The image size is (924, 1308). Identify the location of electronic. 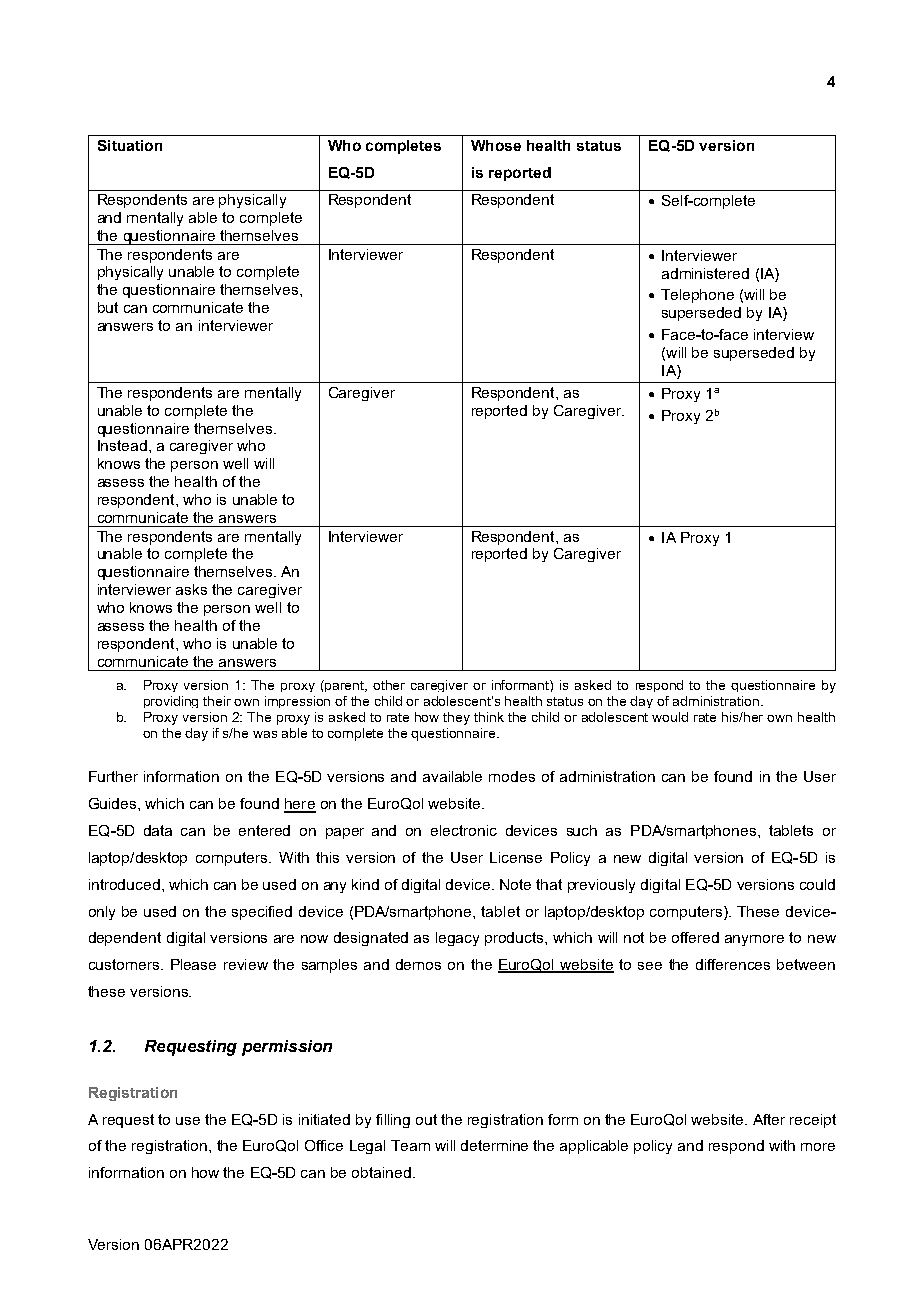
(464, 830).
